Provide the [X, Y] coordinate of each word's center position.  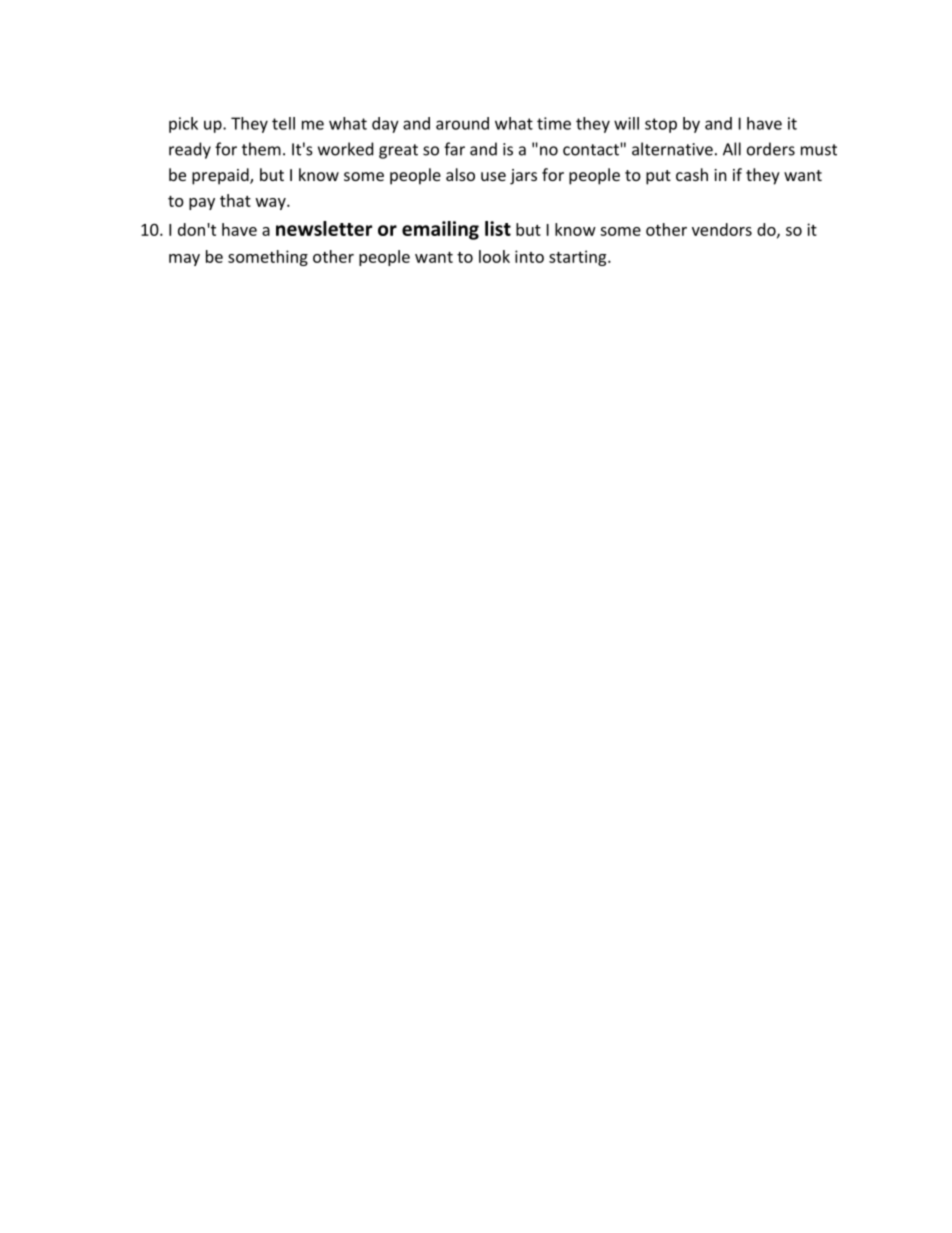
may [184, 260]
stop [661, 125]
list [498, 228]
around [462, 123]
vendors [722, 229]
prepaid [221, 176]
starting [577, 258]
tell [283, 123]
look [494, 256]
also [460, 174]
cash [692, 174]
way [272, 204]
